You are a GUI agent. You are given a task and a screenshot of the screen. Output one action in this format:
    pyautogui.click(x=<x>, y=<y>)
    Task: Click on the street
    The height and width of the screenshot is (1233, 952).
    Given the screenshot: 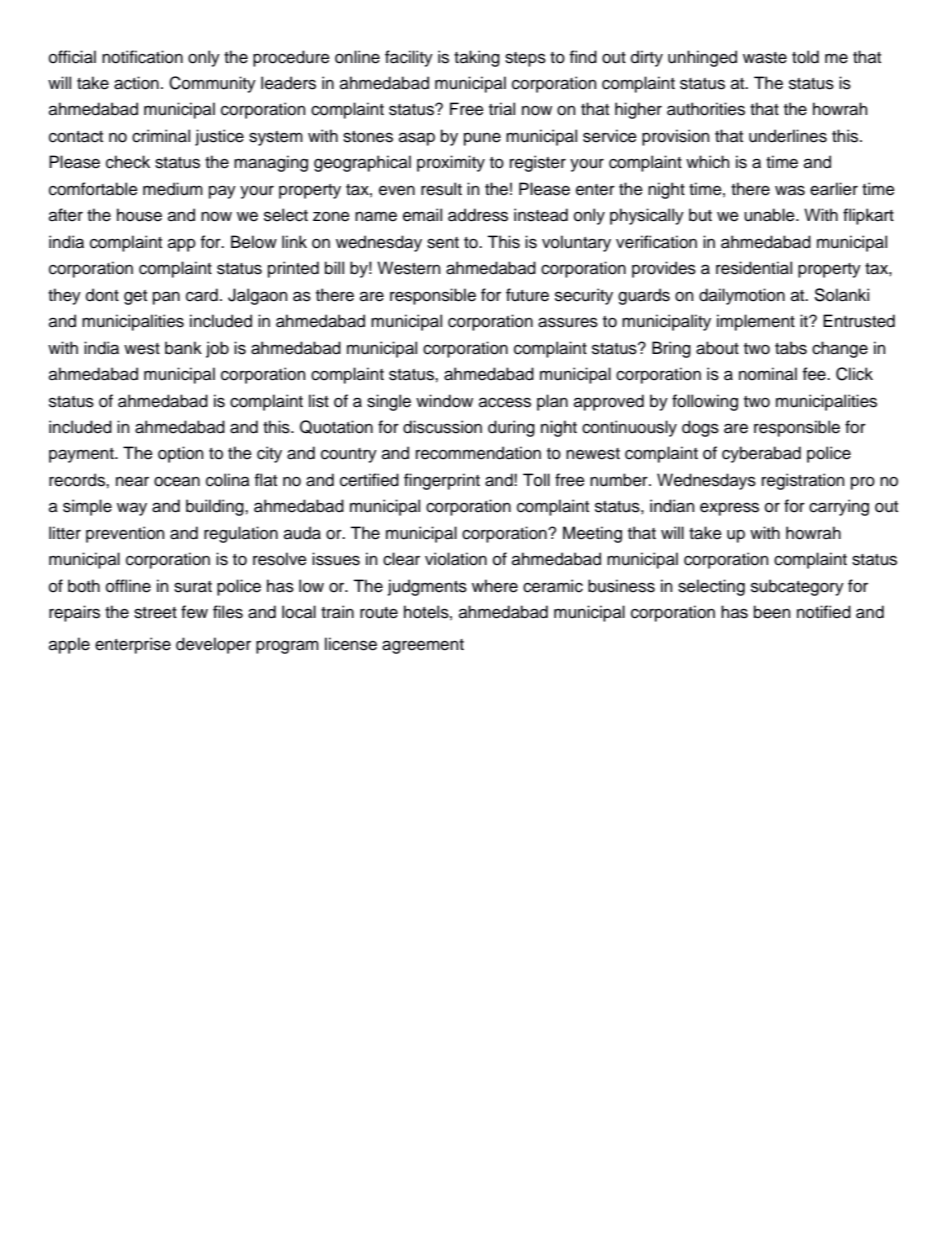 What is the action you would take?
    pyautogui.click(x=155, y=613)
